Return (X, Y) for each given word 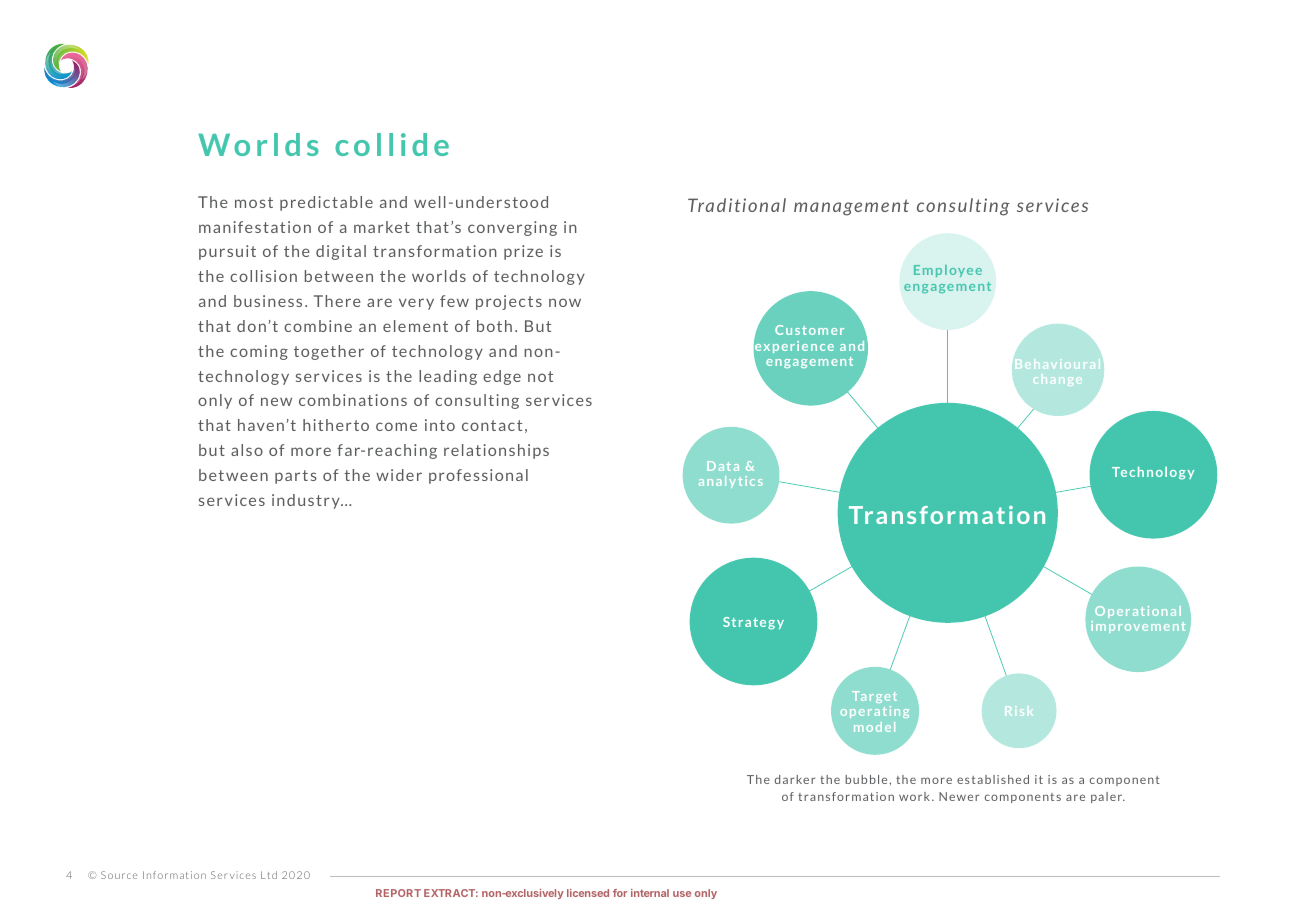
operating (874, 712)
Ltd (269, 875)
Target (874, 697)
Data (723, 466)
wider (399, 475)
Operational (1138, 612)
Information (174, 875)
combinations (353, 400)
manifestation (255, 227)
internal (650, 893)
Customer (809, 330)
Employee (948, 271)
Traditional (737, 205)
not (540, 376)
